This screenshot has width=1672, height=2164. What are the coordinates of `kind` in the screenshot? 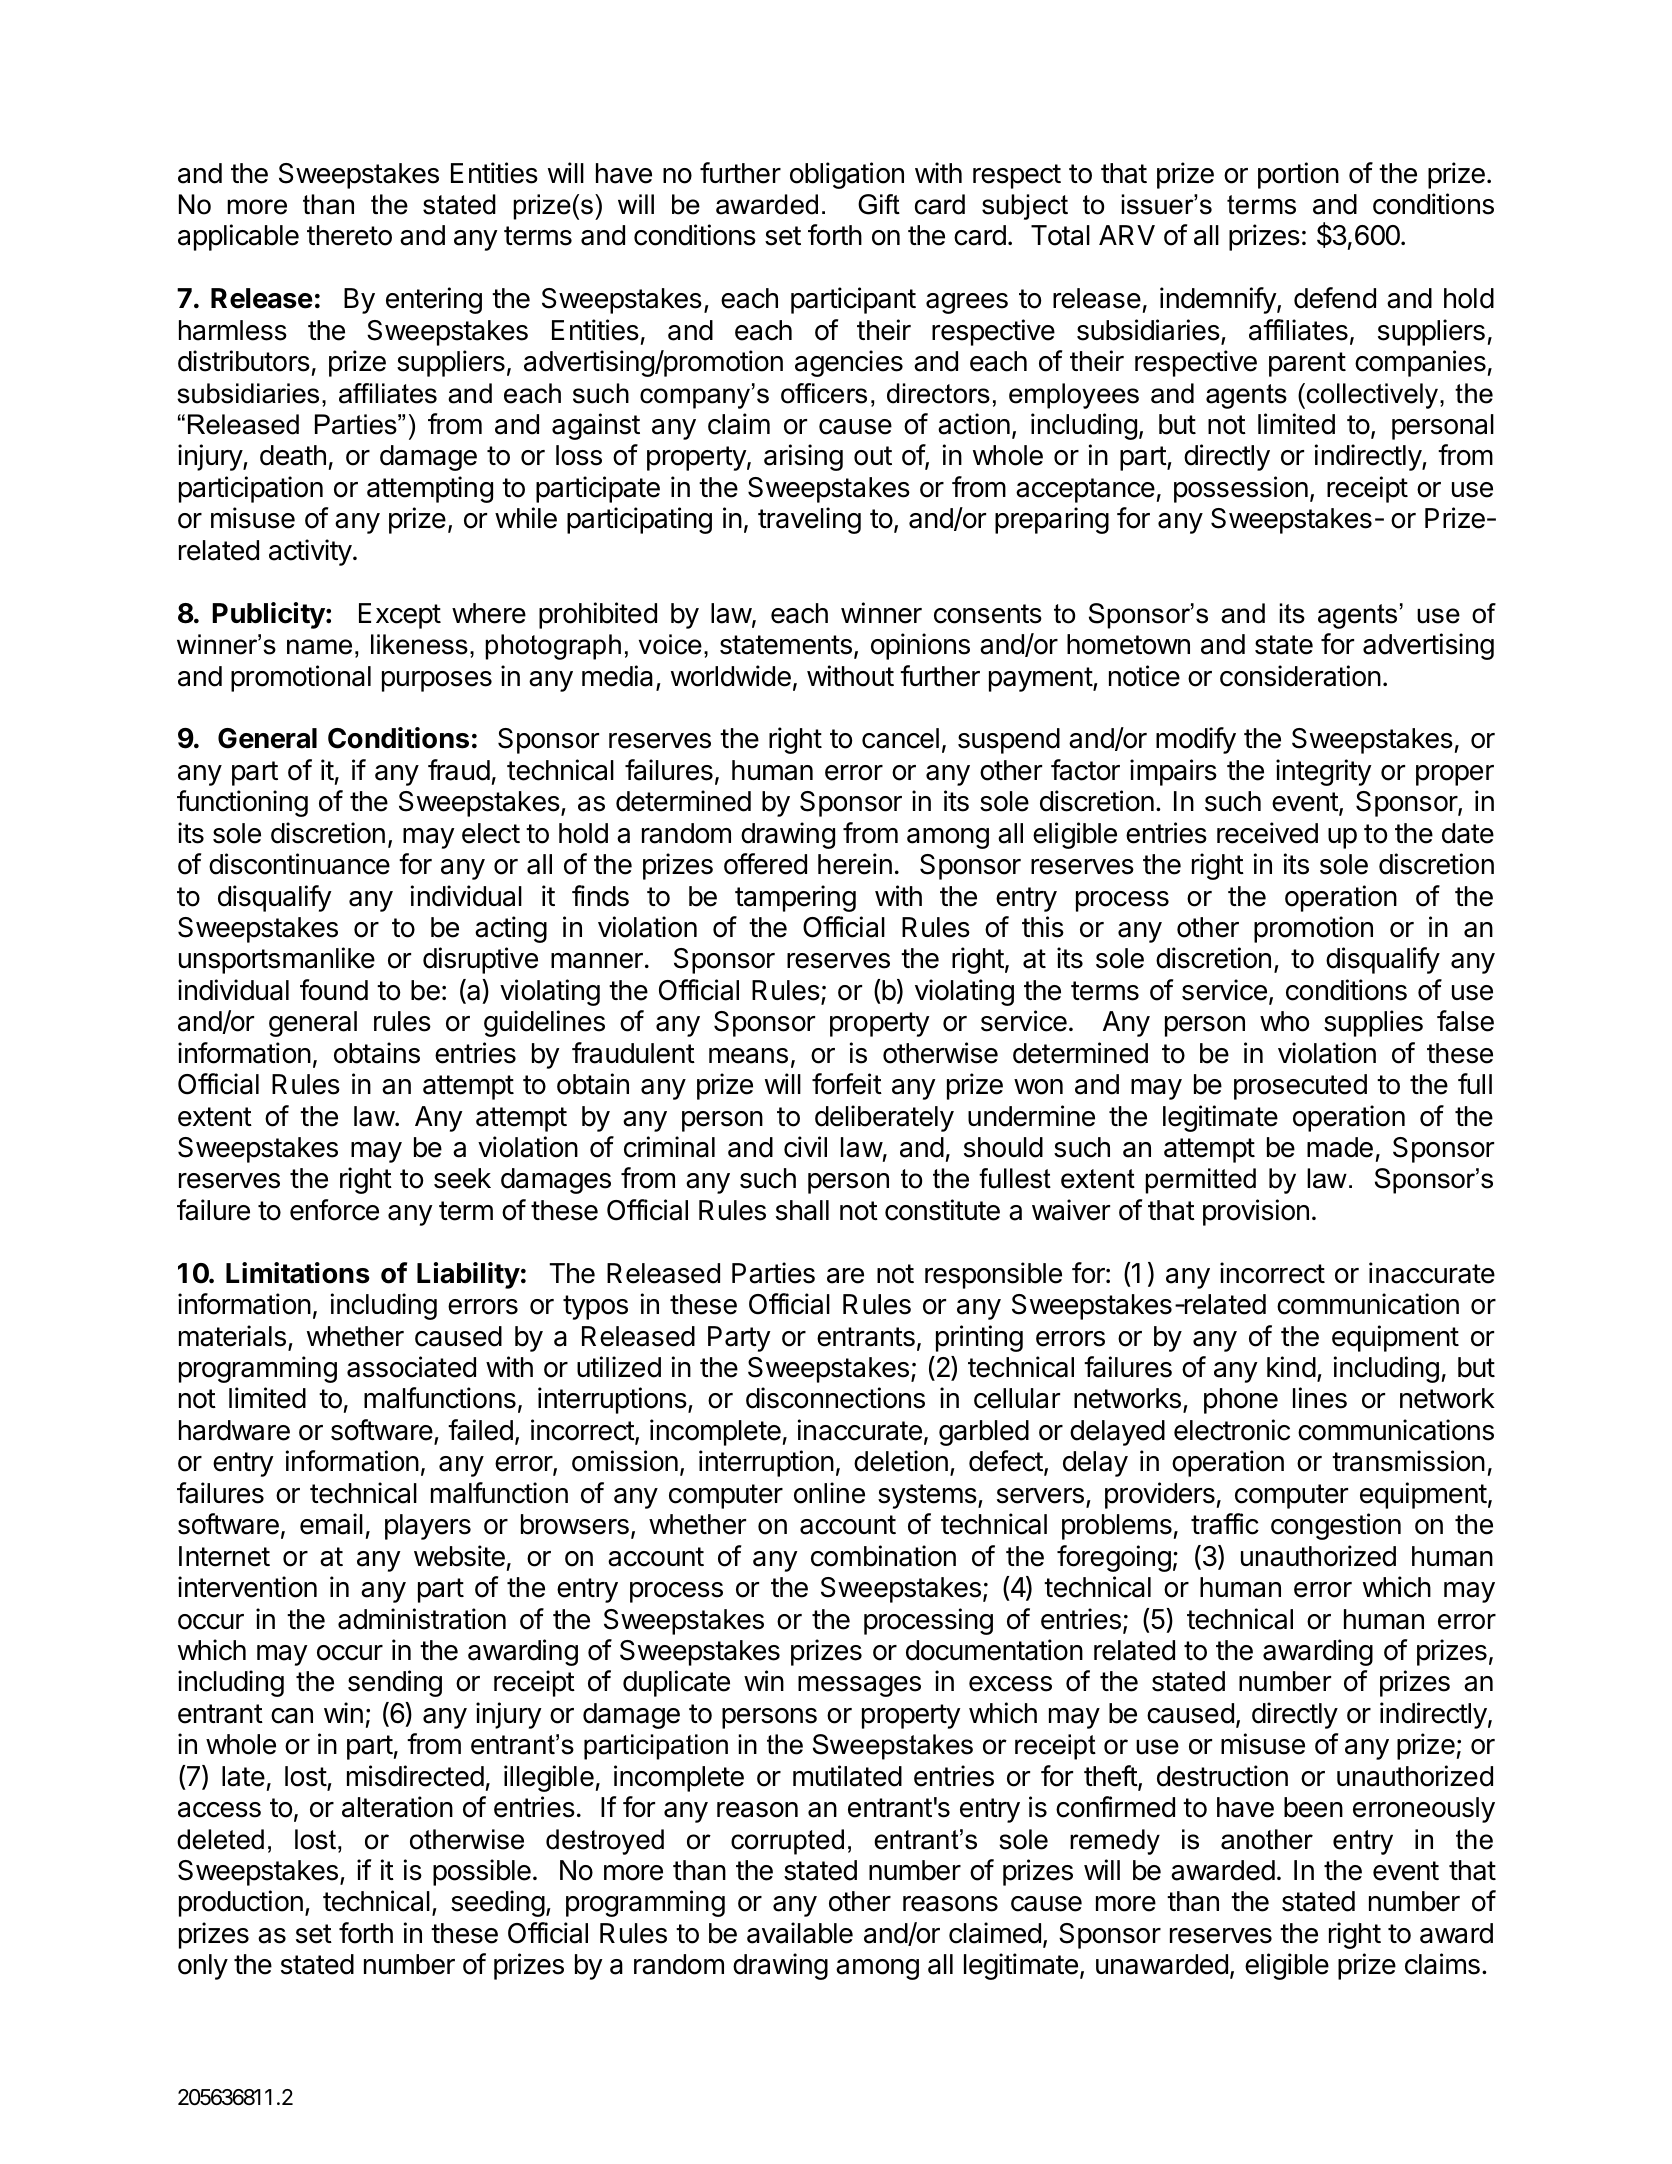 It's located at (1291, 1367).
